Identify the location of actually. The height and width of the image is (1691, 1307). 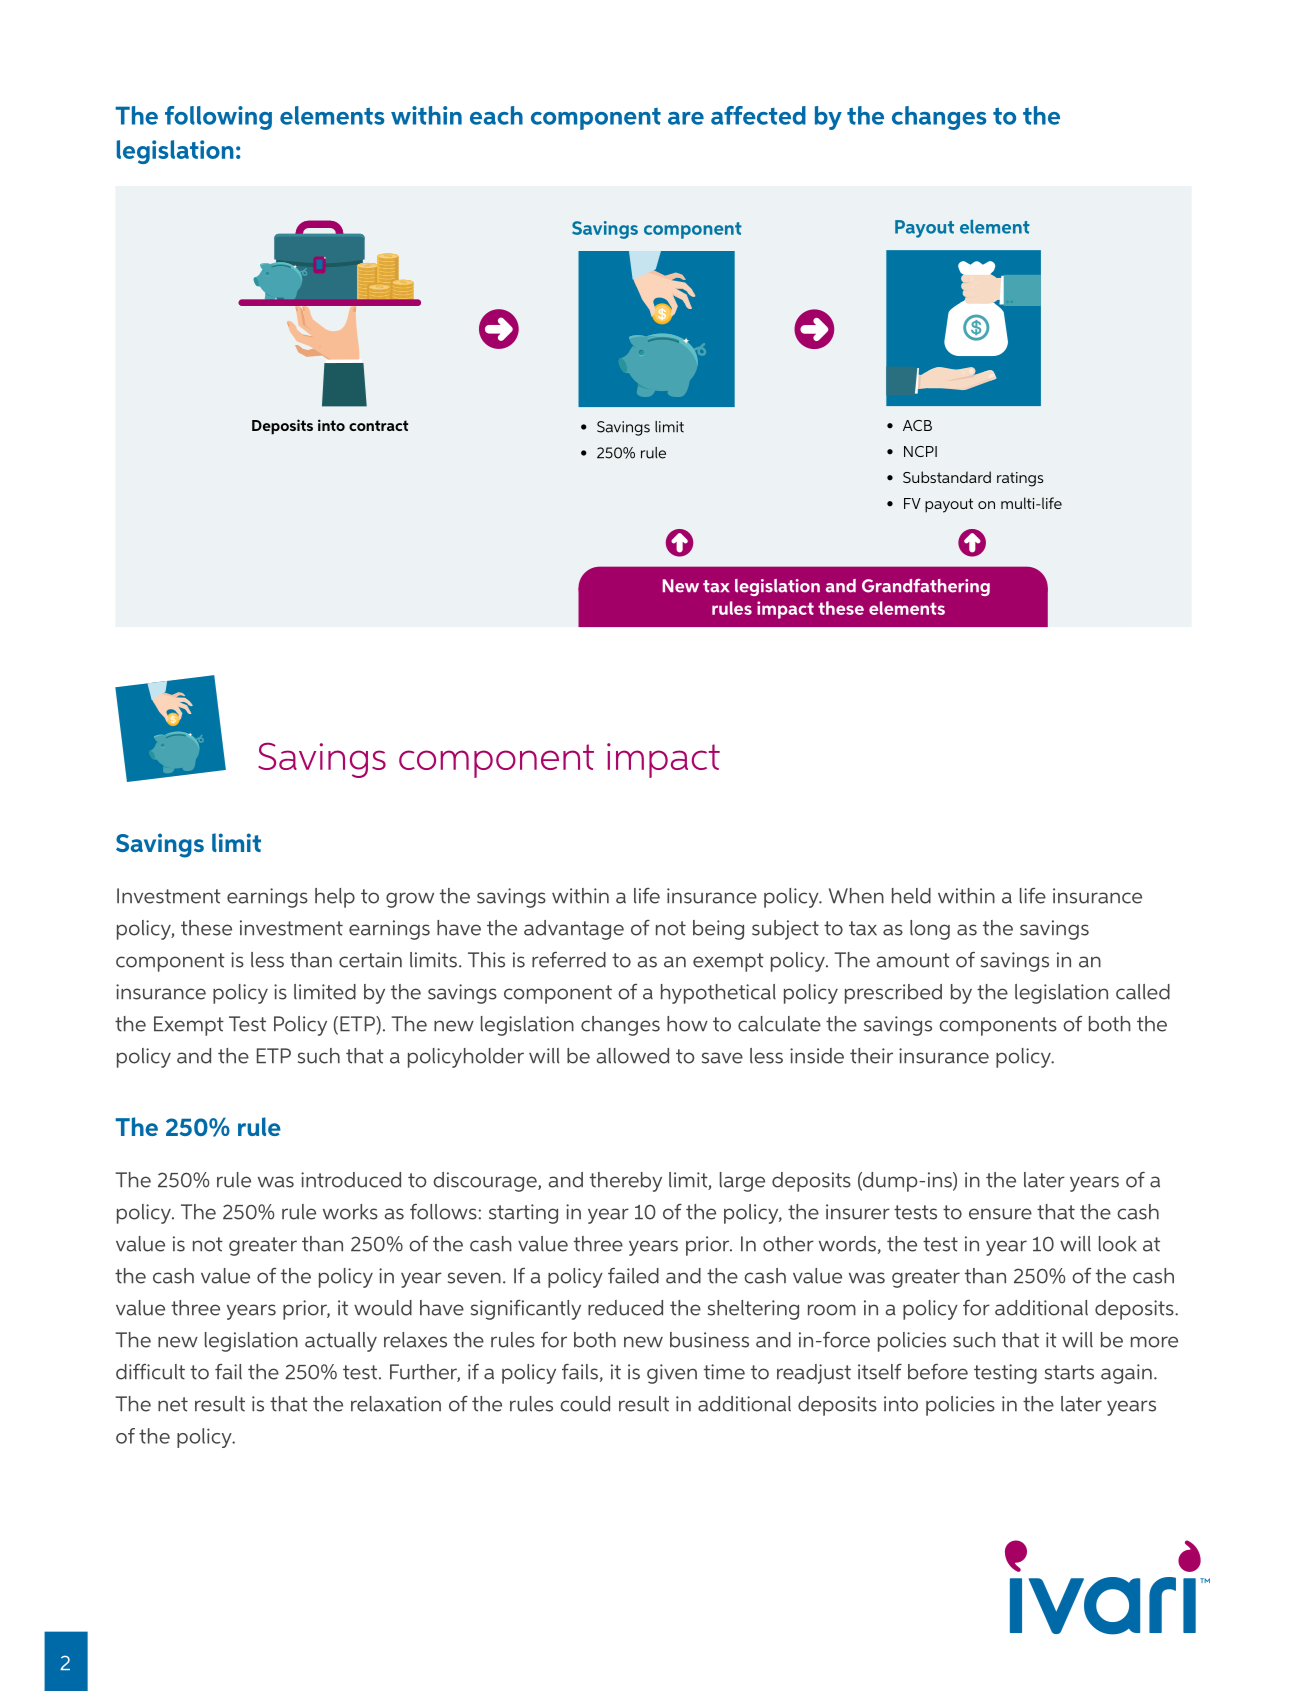
(341, 1342).
